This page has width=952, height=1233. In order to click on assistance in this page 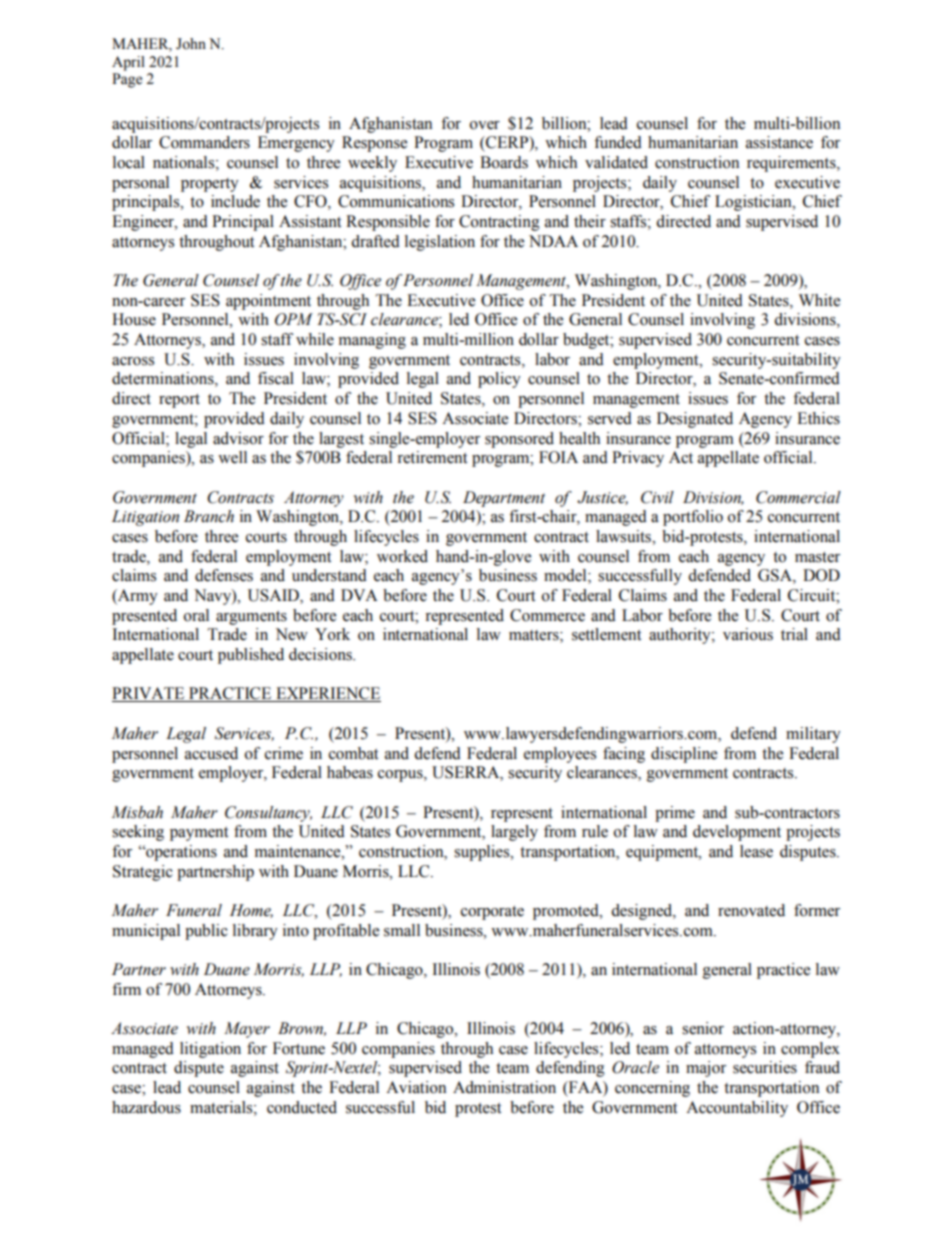, I will do `click(779, 142)`.
